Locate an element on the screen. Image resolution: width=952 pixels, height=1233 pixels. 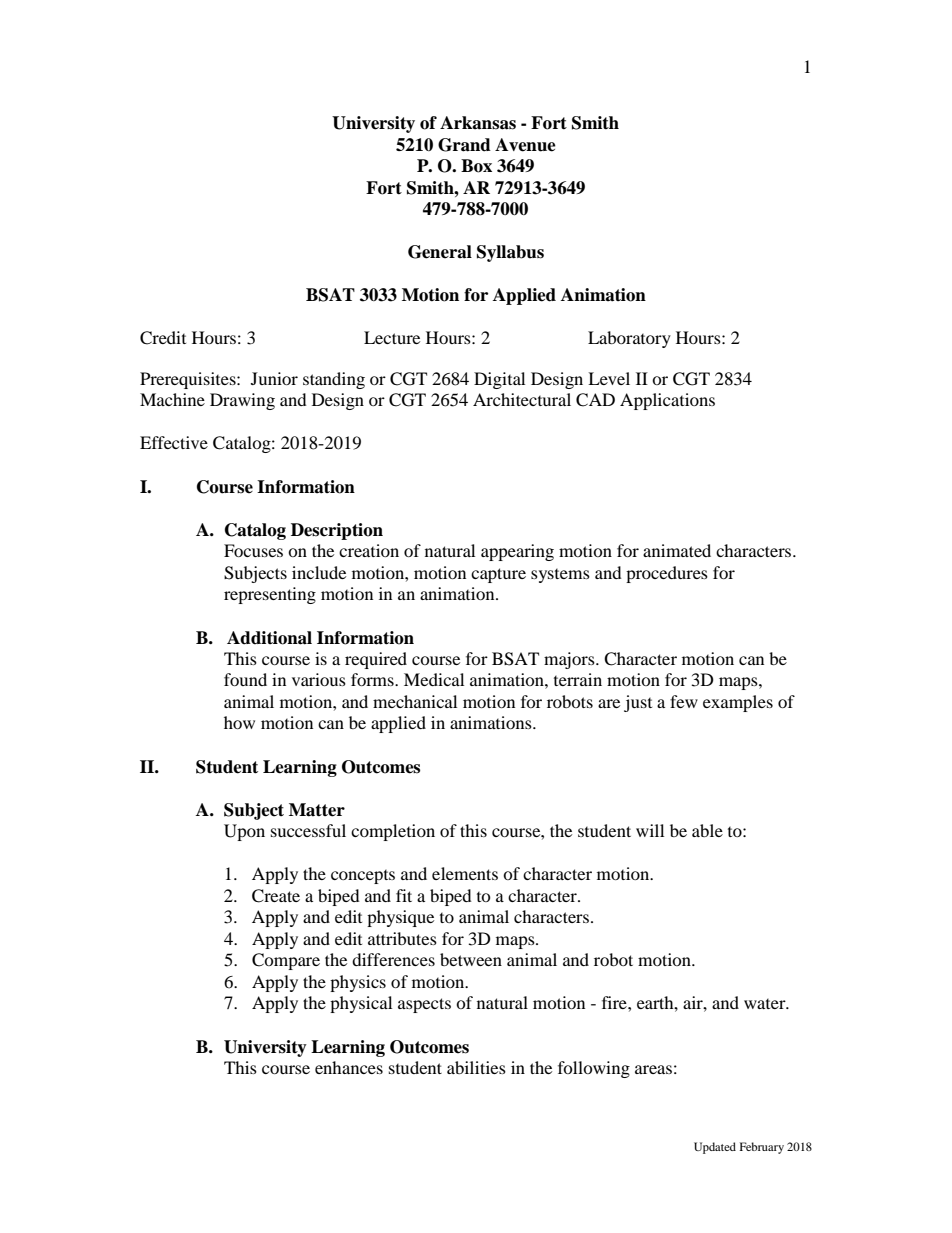
Create is located at coordinates (276, 896).
